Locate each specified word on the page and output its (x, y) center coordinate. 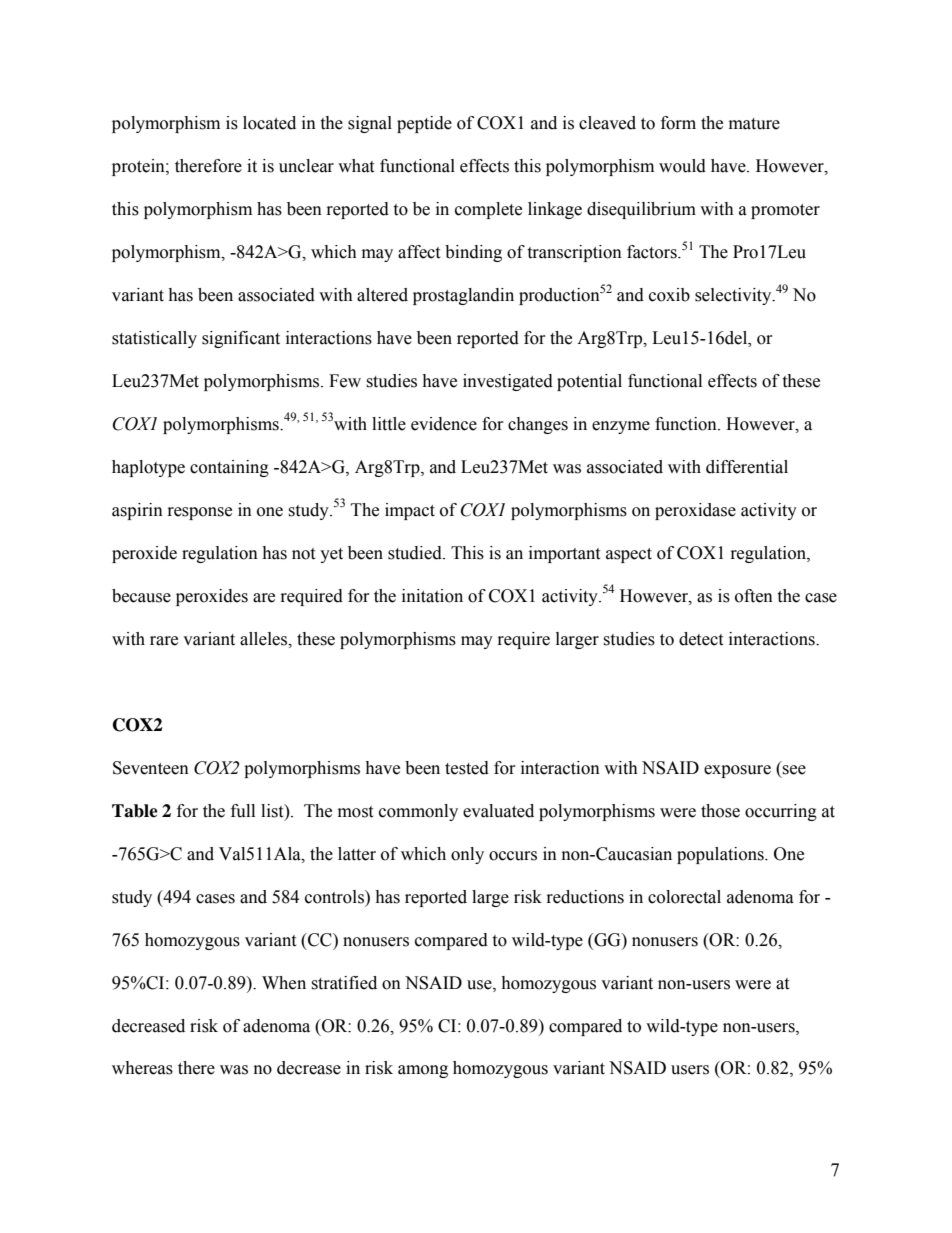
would (682, 166)
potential (589, 382)
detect (701, 639)
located (269, 123)
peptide (424, 124)
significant (241, 339)
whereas (142, 1068)
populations (721, 855)
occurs (513, 856)
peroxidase (695, 511)
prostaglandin (463, 296)
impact (410, 511)
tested (467, 768)
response (200, 513)
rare (164, 641)
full (243, 811)
